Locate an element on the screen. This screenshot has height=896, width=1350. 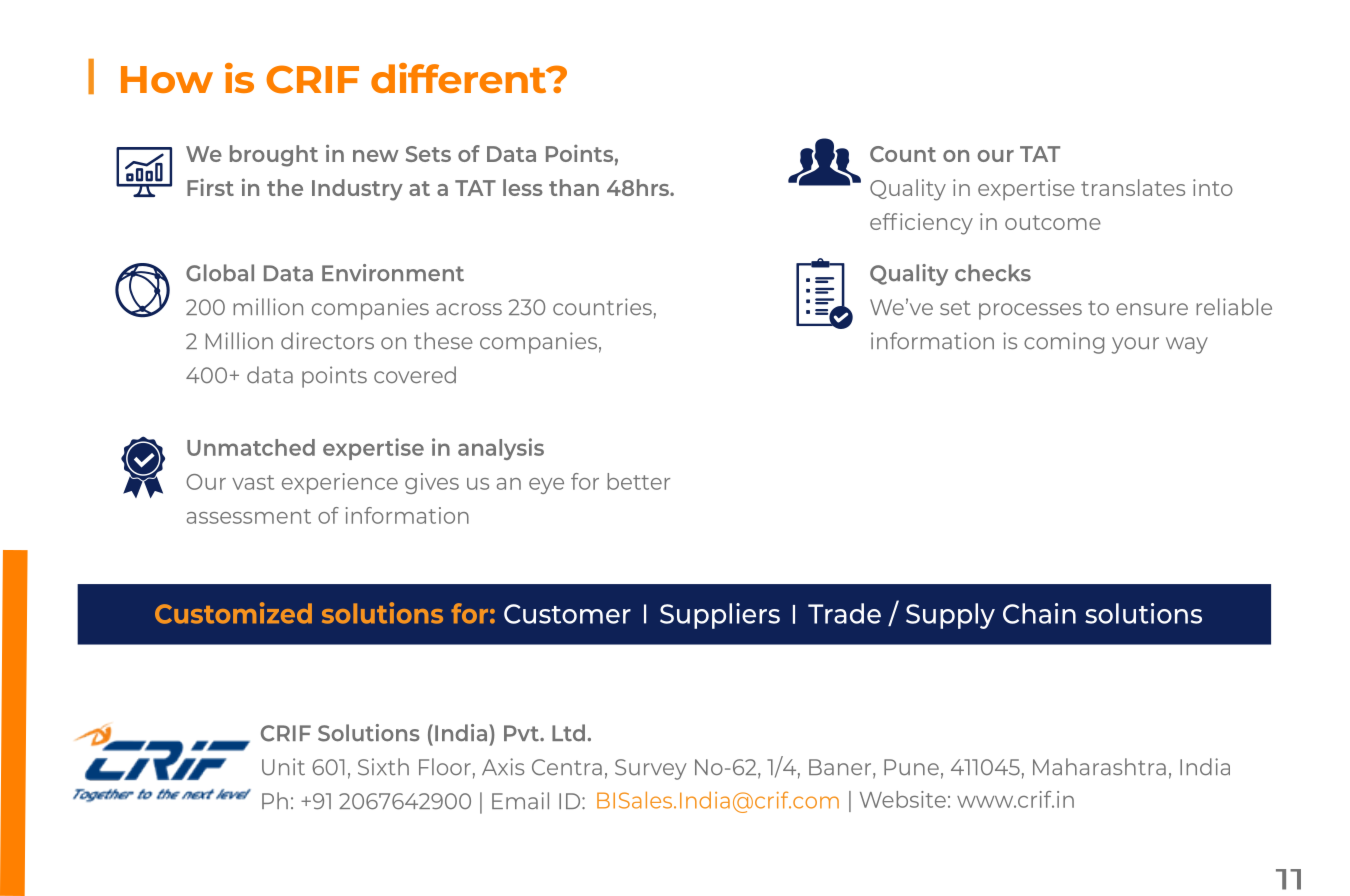
How is located at coordinates (167, 79).
